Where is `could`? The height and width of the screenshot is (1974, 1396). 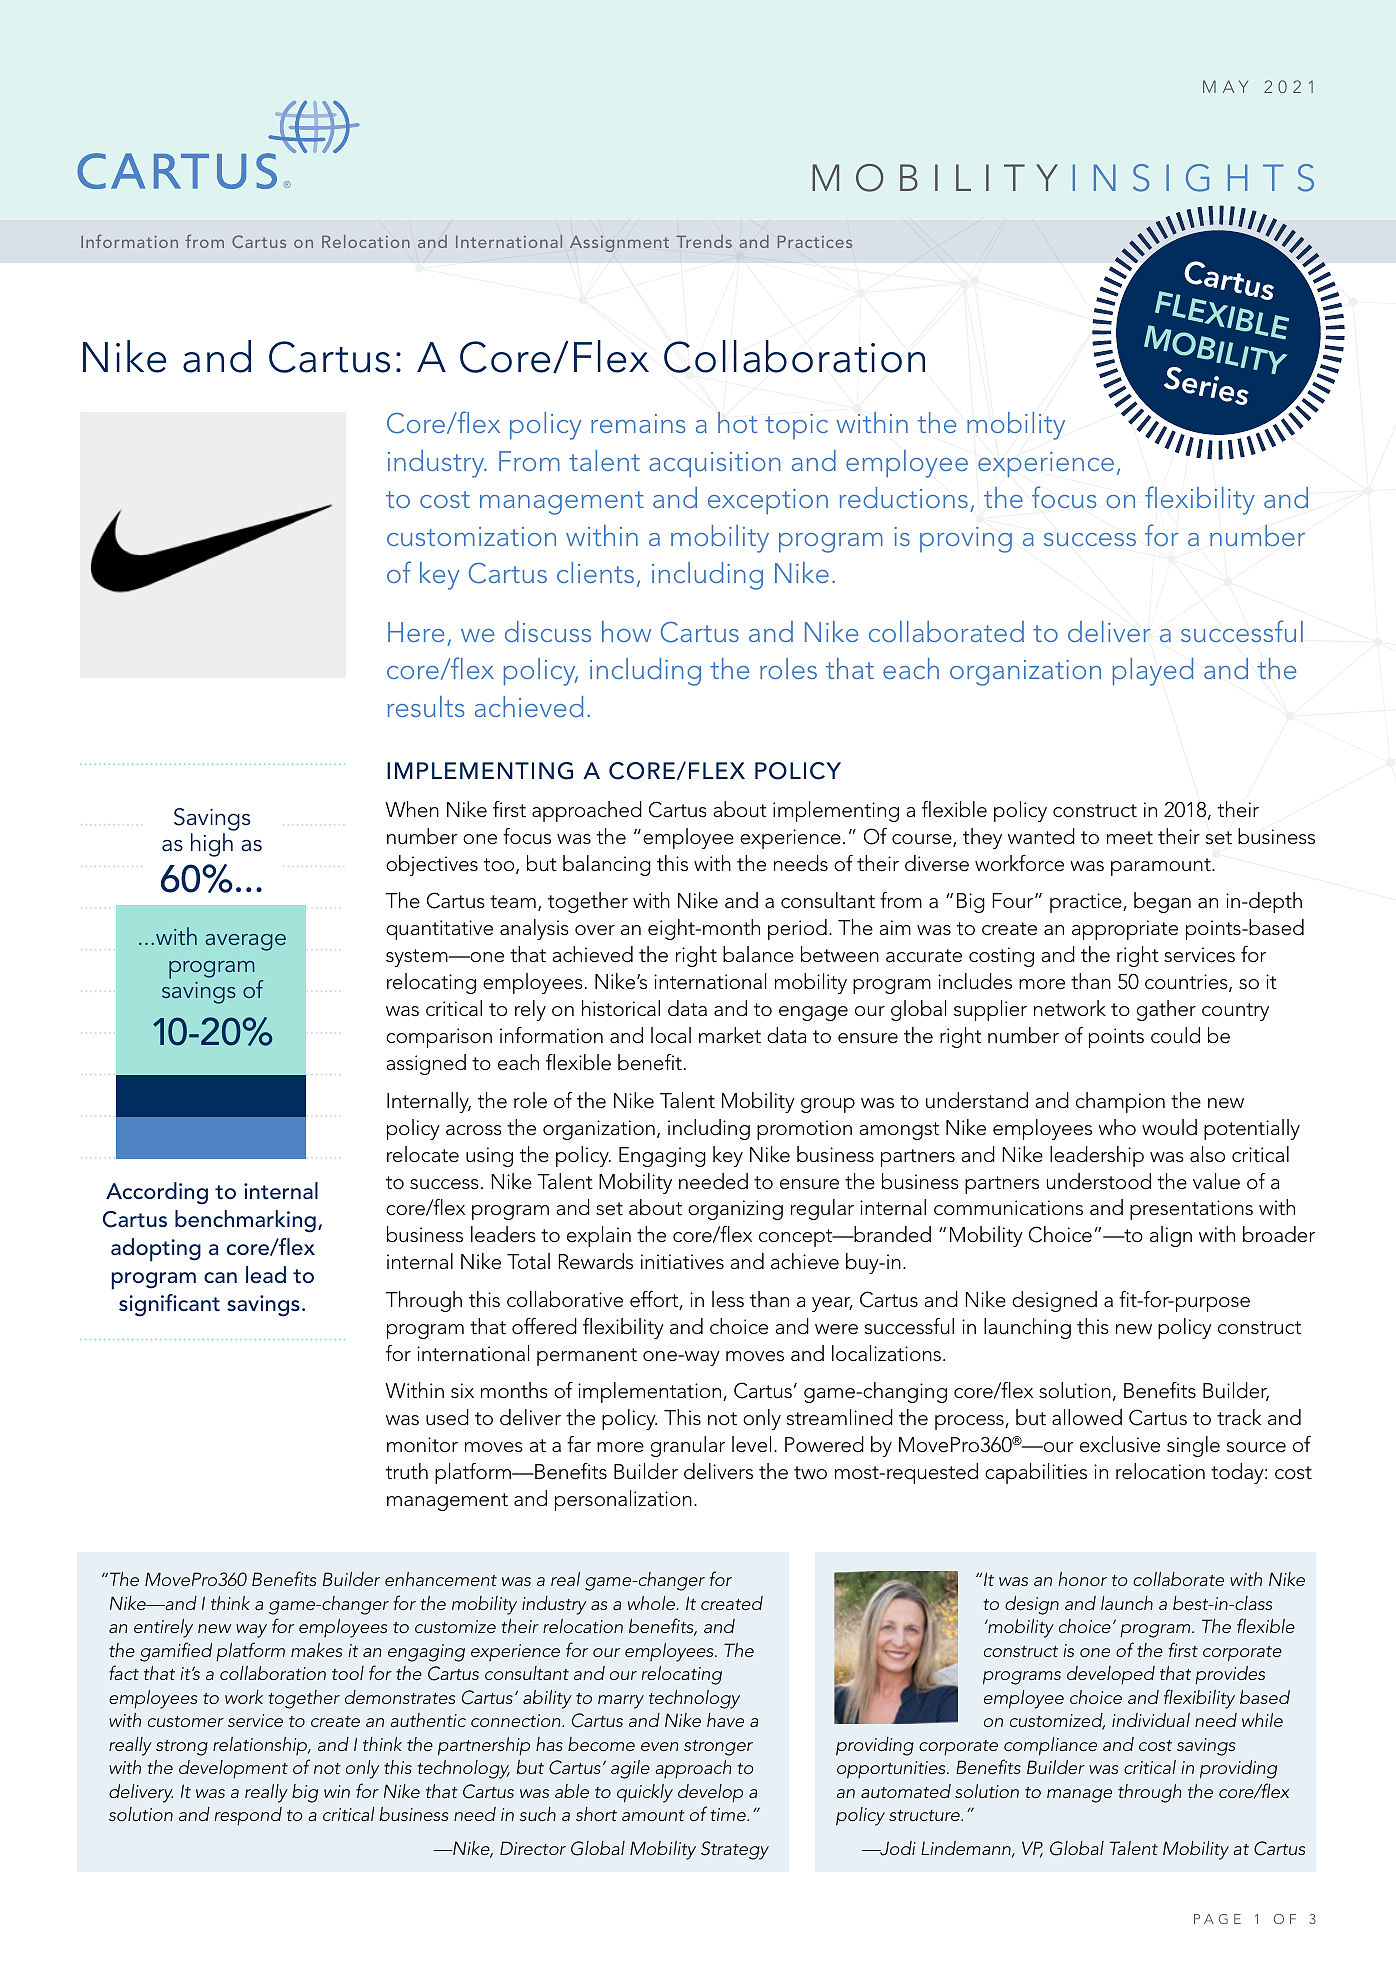 could is located at coordinates (1175, 1035).
